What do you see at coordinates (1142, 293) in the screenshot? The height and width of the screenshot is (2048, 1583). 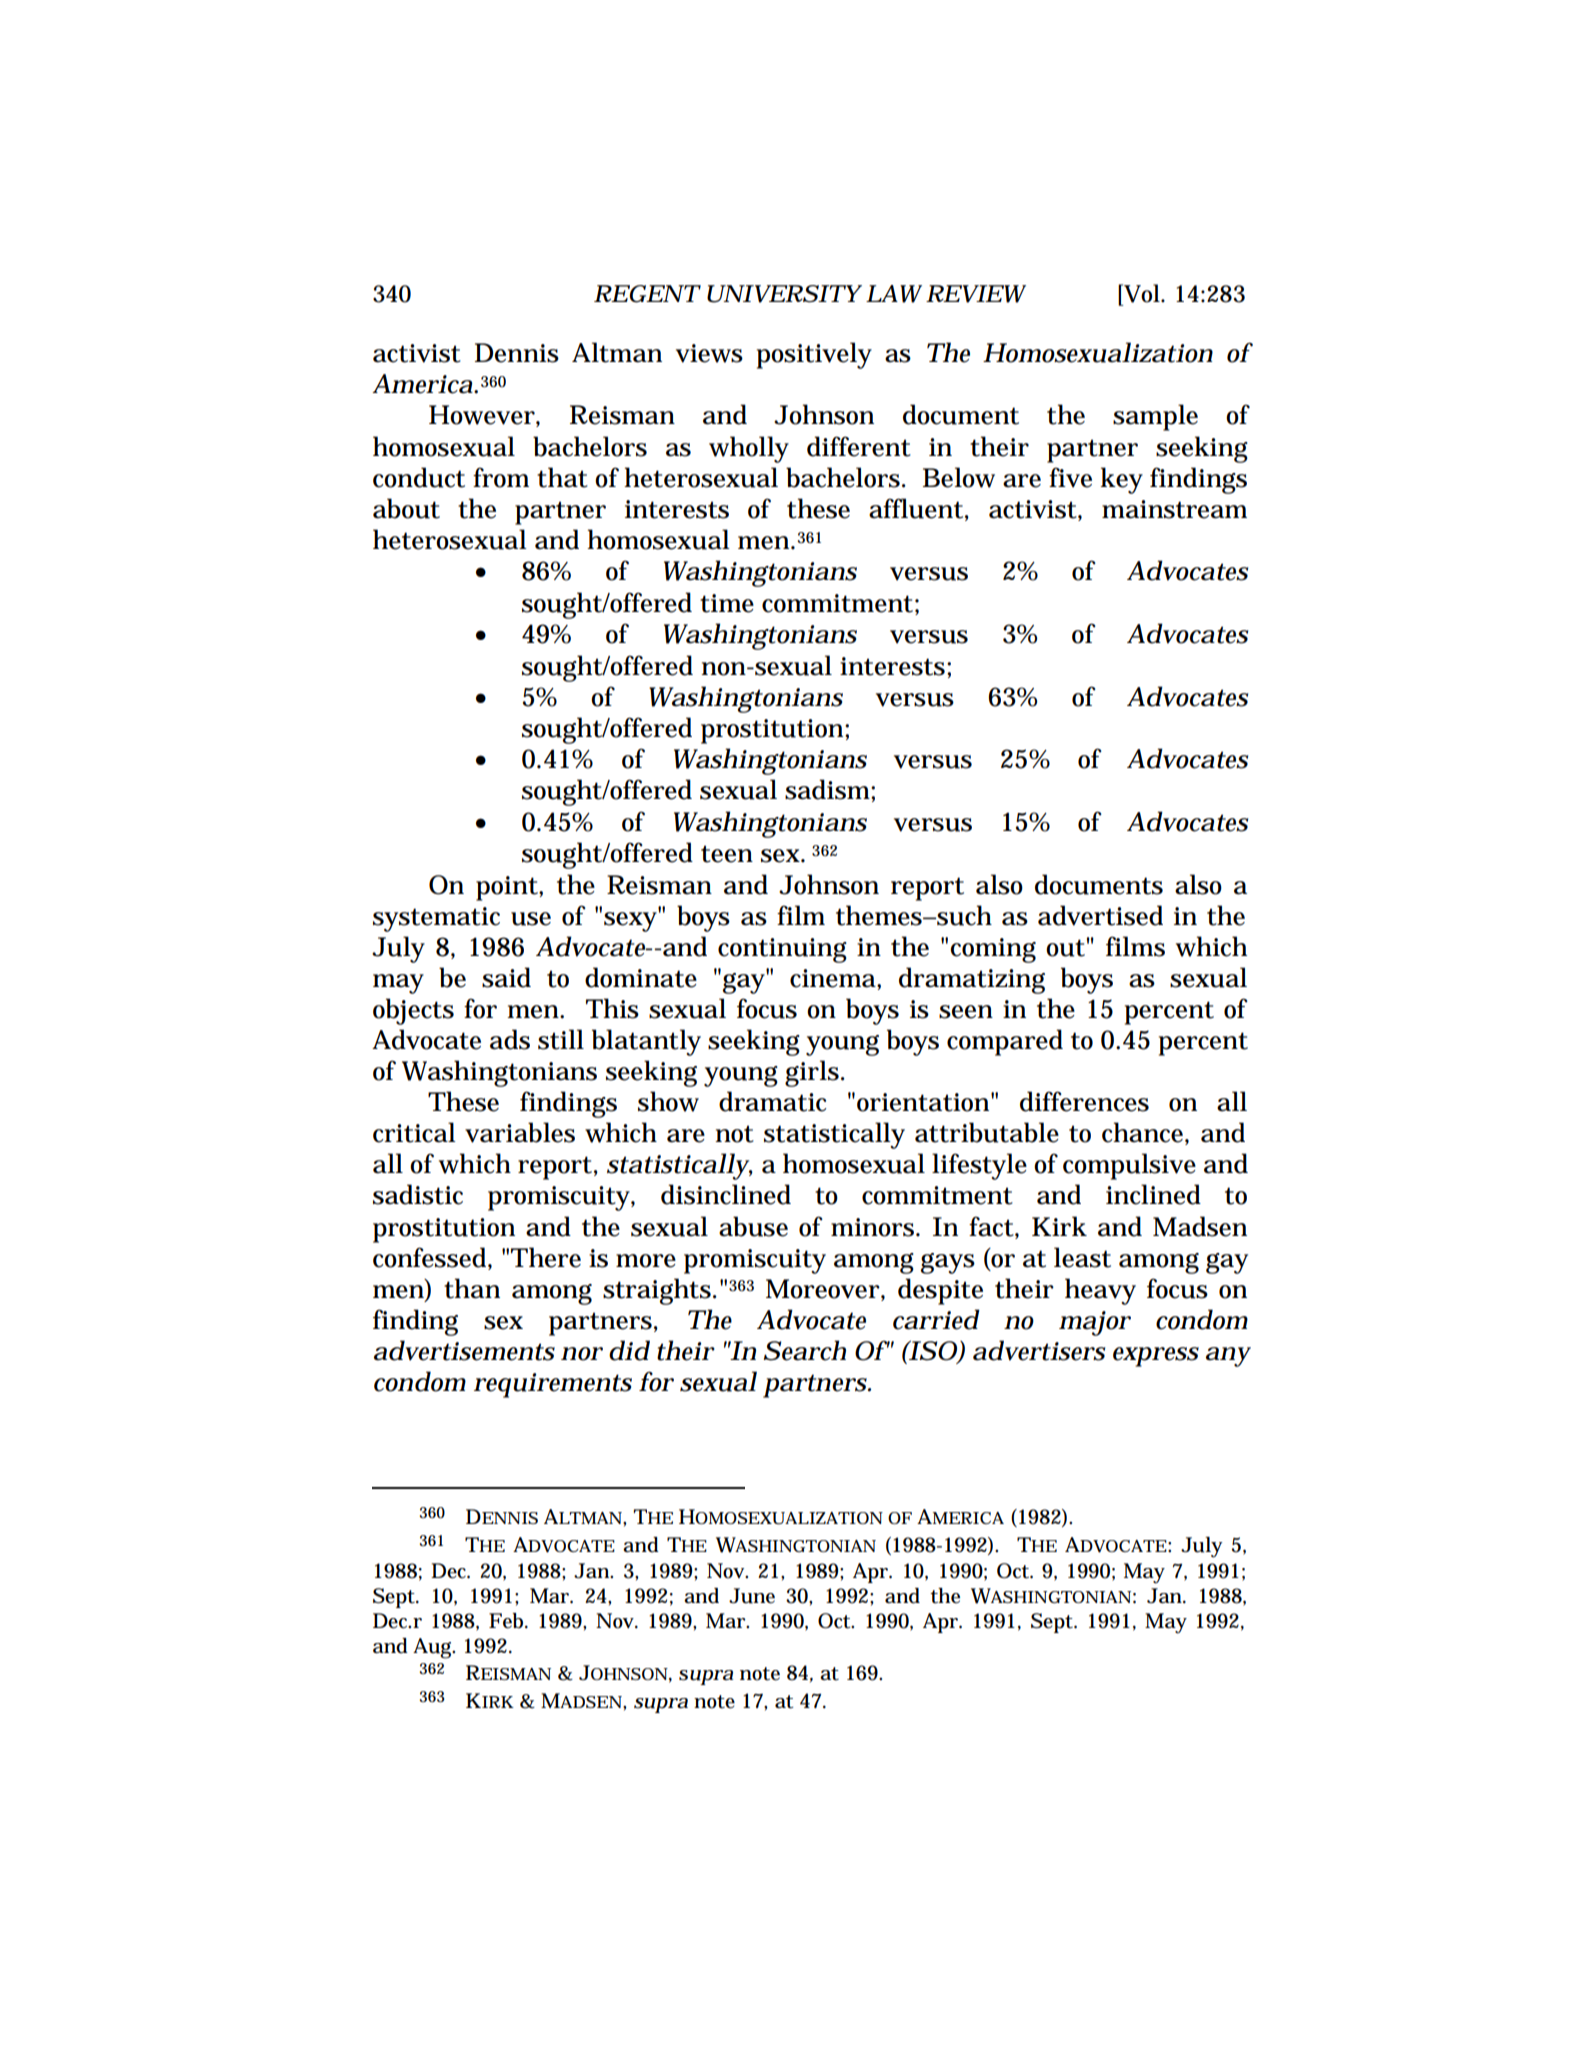 I see `Vol` at bounding box center [1142, 293].
